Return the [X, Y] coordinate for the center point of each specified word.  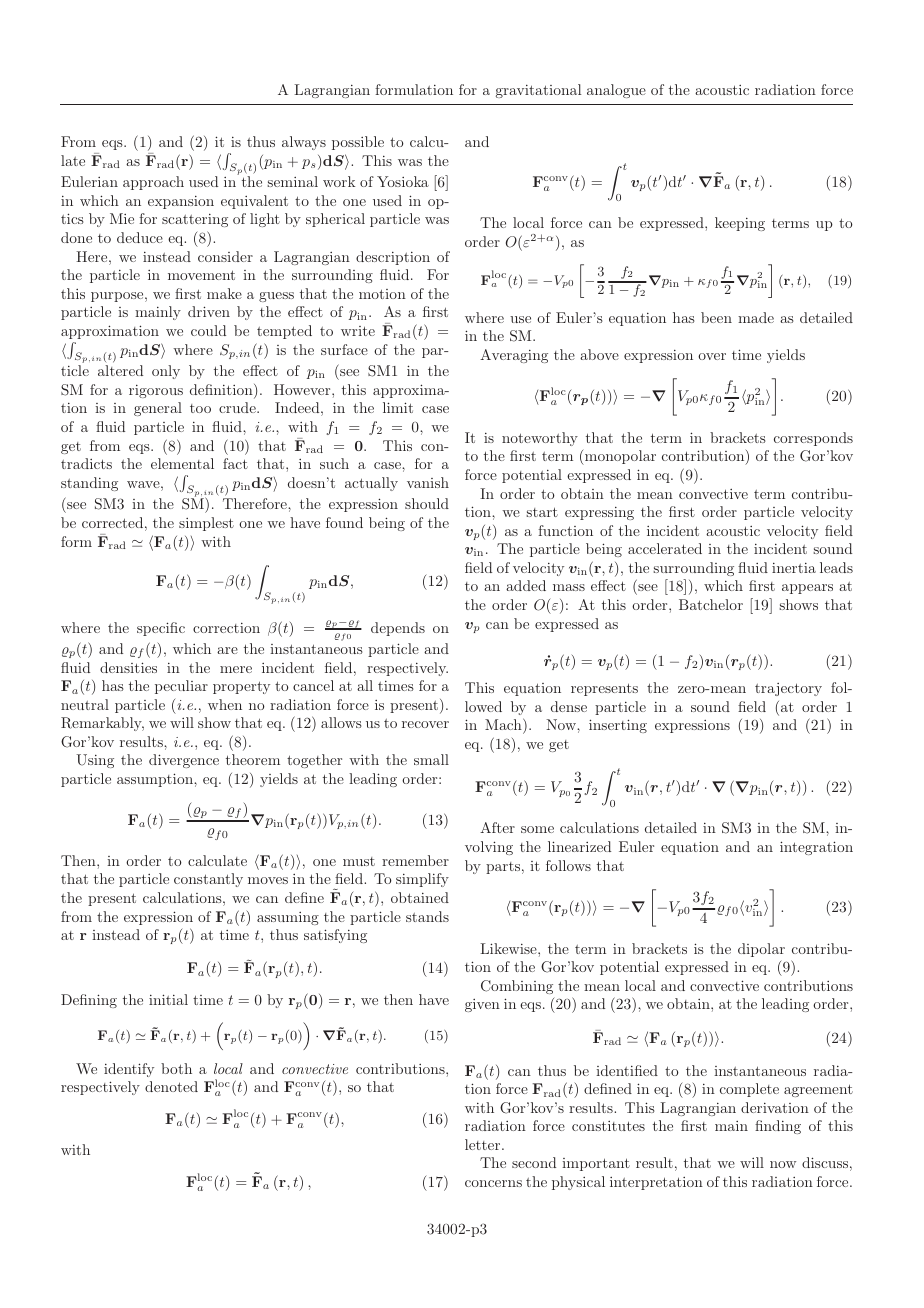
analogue [616, 91]
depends [398, 629]
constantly [208, 880]
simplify [422, 880]
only [166, 372]
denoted [171, 1086]
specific [161, 629]
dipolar [761, 950]
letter [484, 1144]
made [756, 317]
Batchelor [711, 604]
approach [153, 183]
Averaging [514, 356]
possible [358, 143]
